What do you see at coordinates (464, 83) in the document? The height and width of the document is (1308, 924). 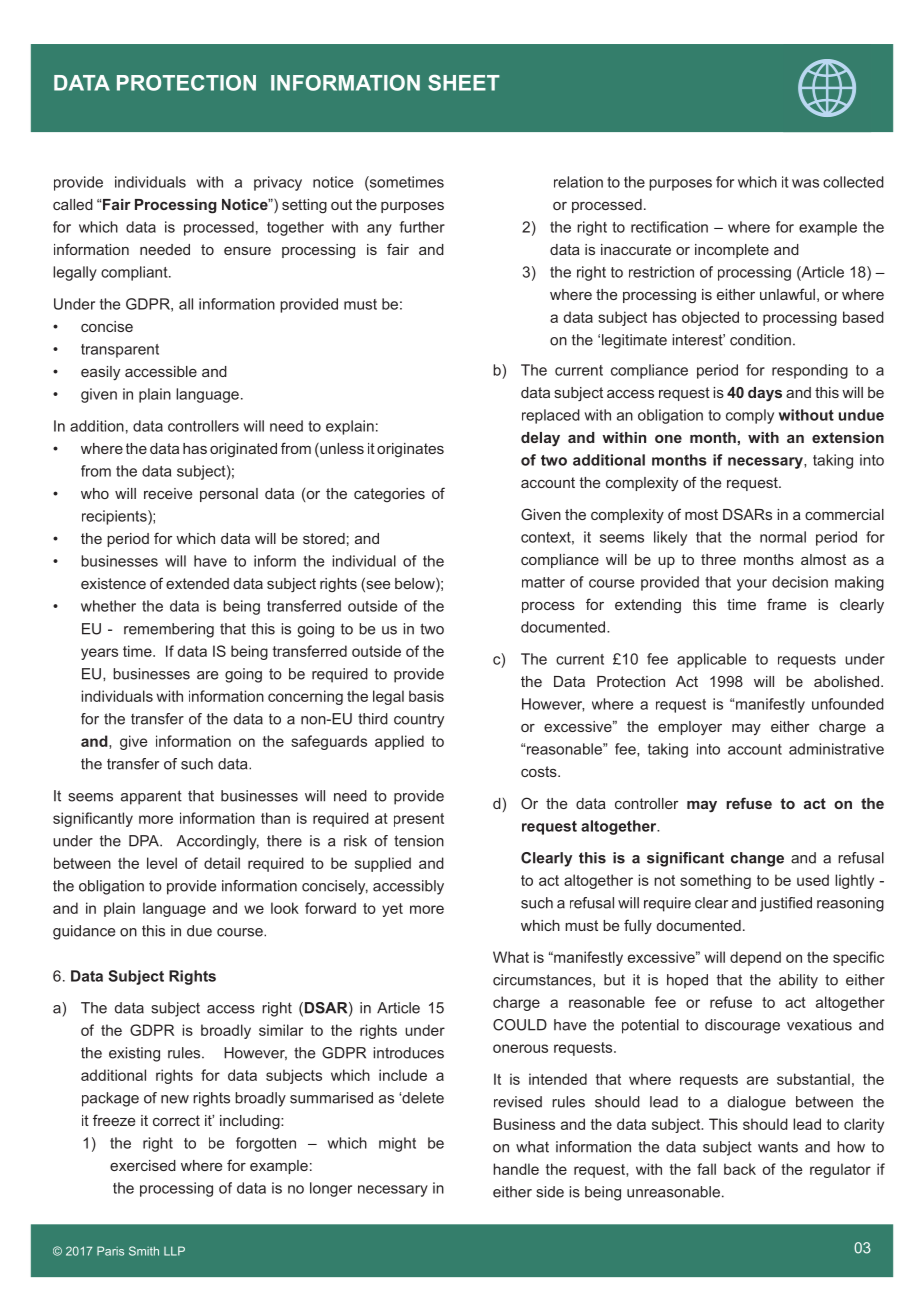 I see `SHEET` at bounding box center [464, 83].
